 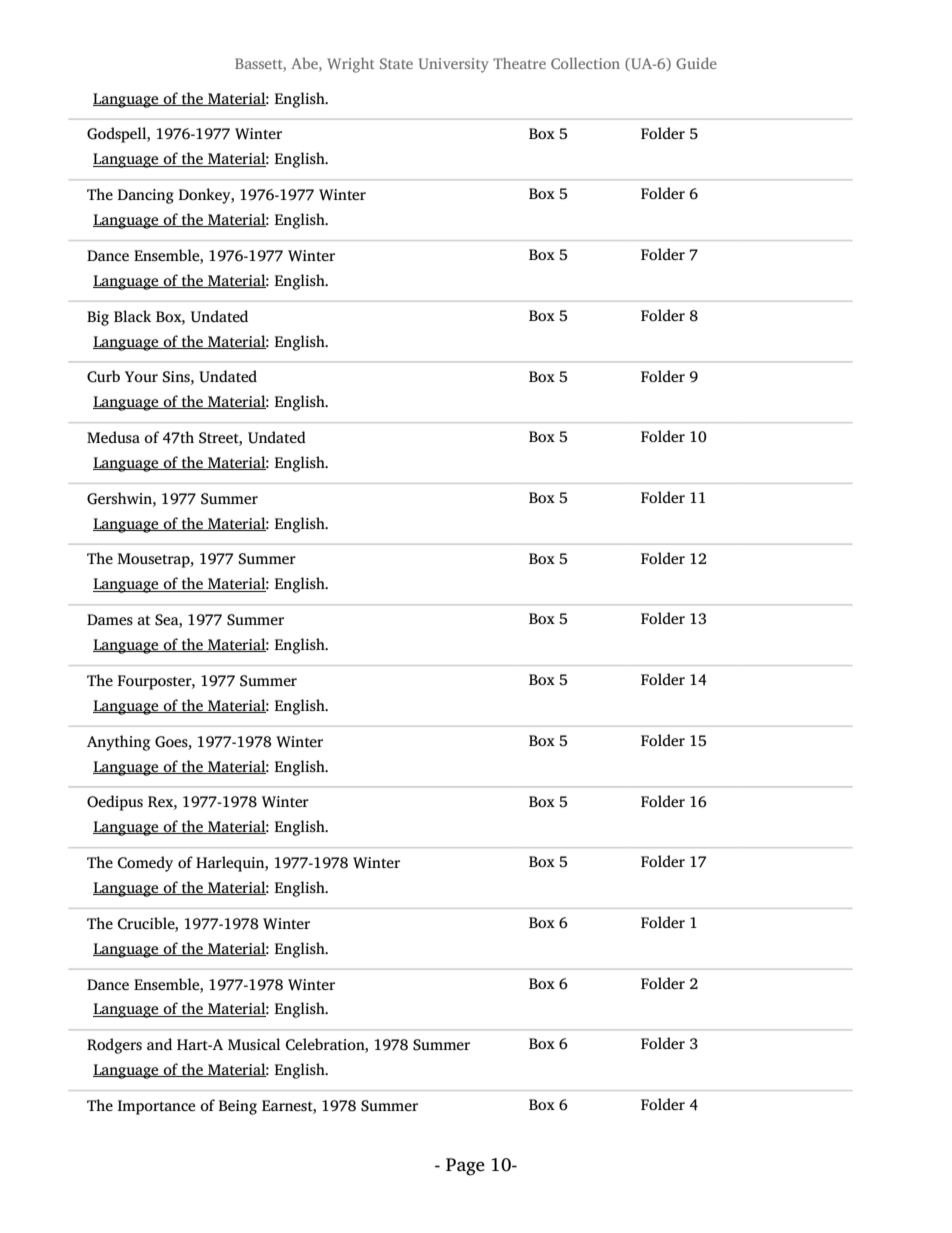 What do you see at coordinates (156, 1107) in the document?
I see `Importance` at bounding box center [156, 1107].
